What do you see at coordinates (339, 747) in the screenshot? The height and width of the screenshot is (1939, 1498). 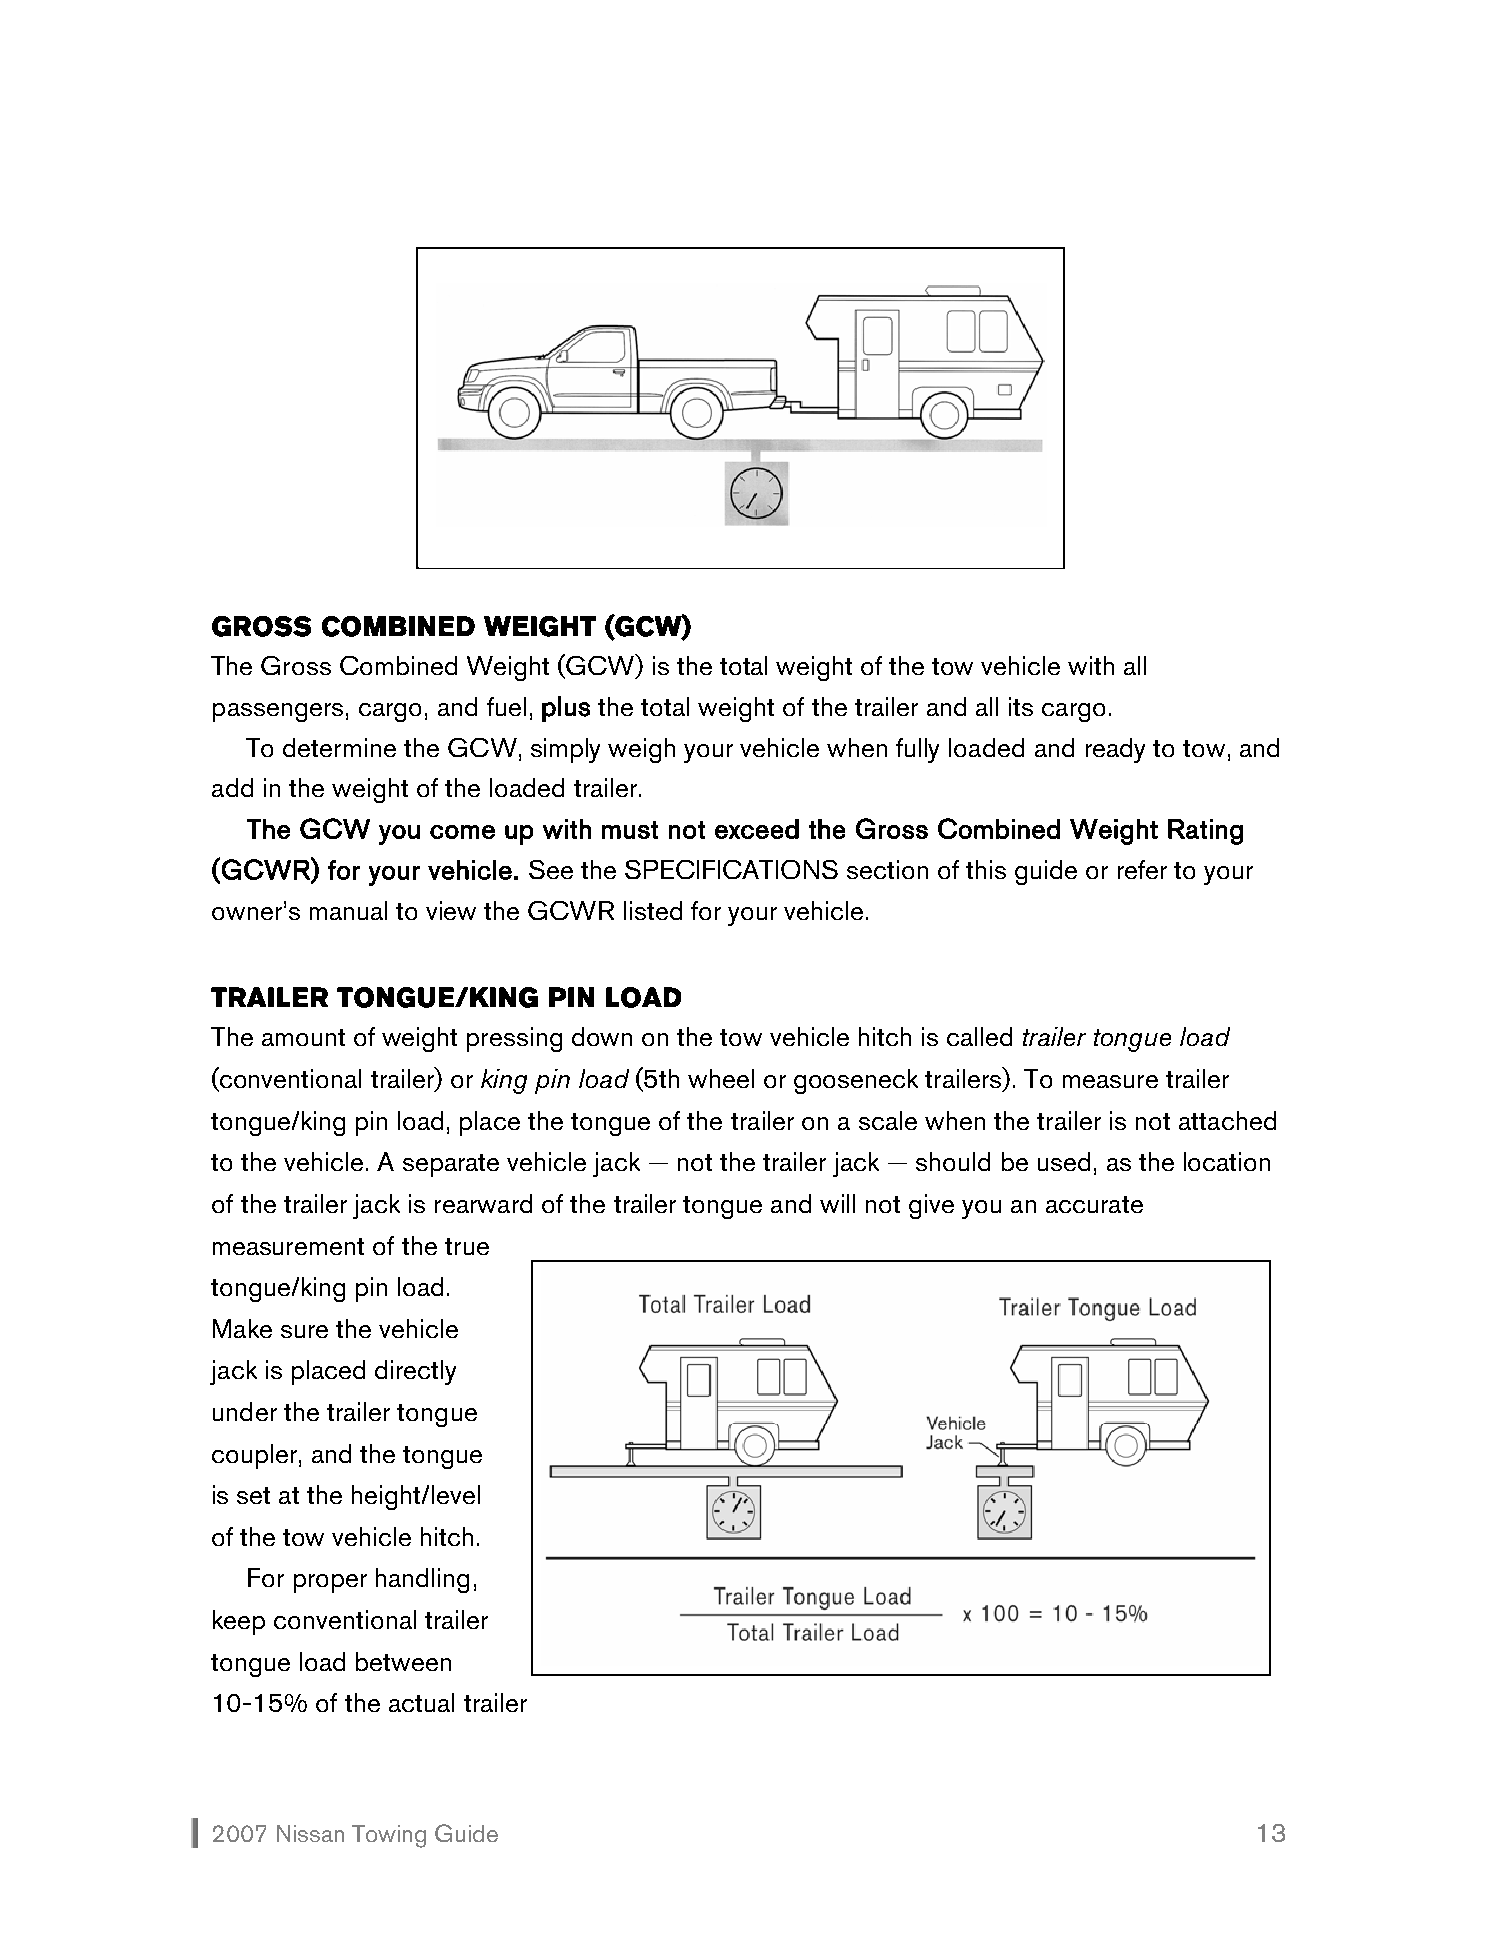 I see `determine` at bounding box center [339, 747].
